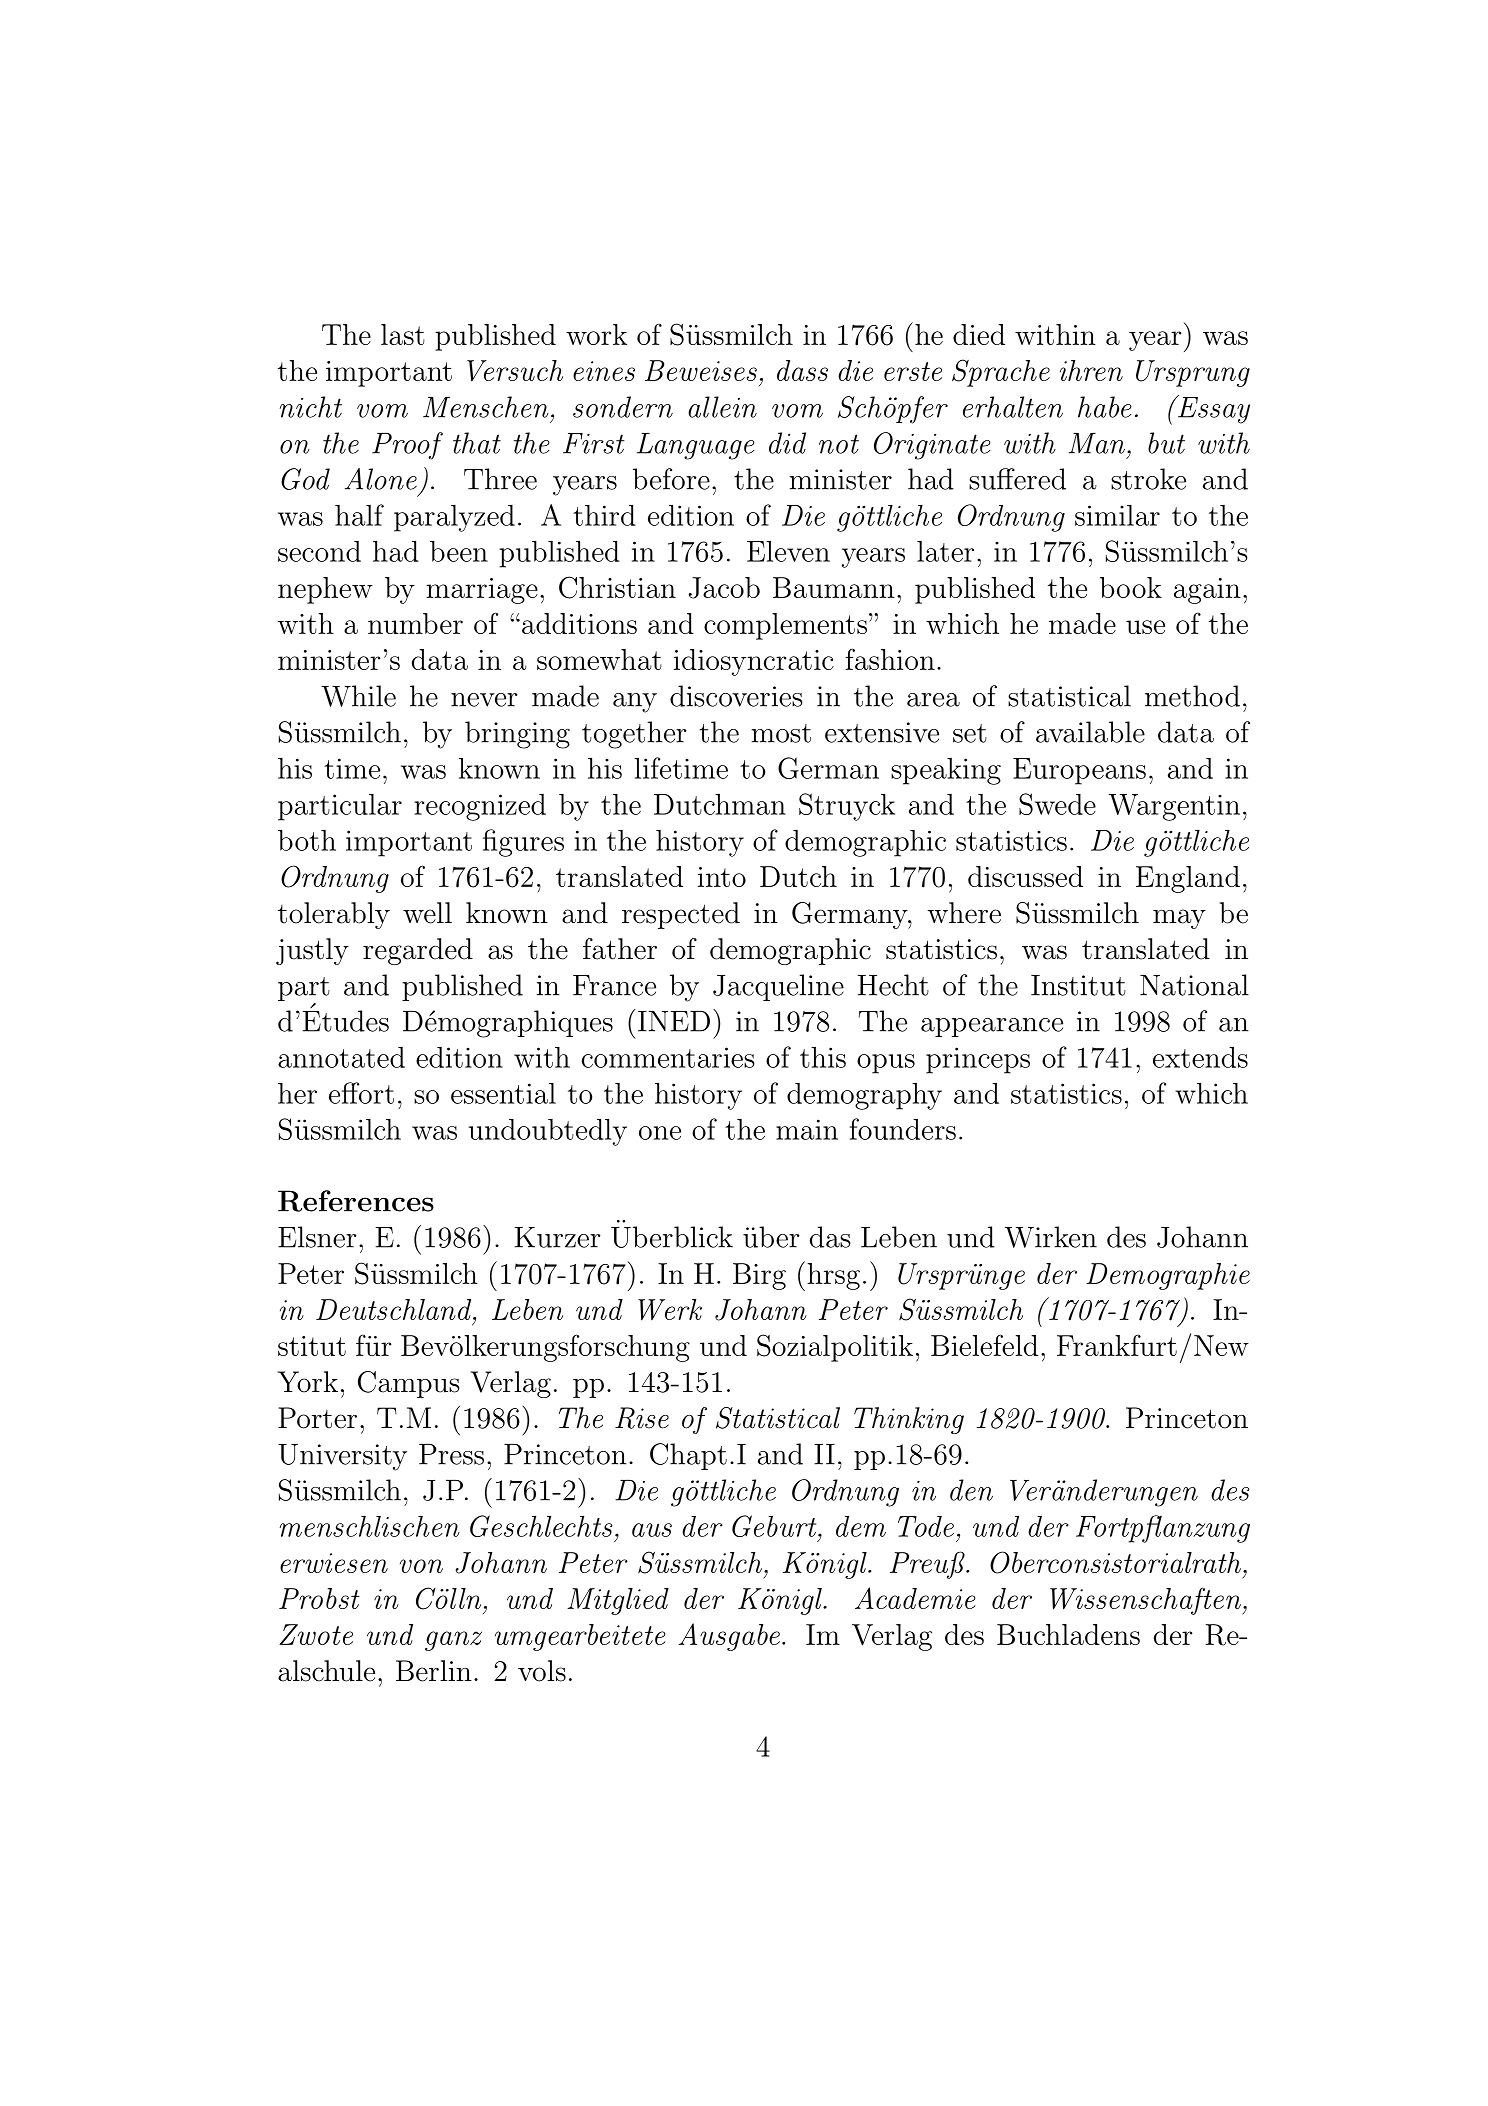  I want to click on Tode, so click(926, 1526).
